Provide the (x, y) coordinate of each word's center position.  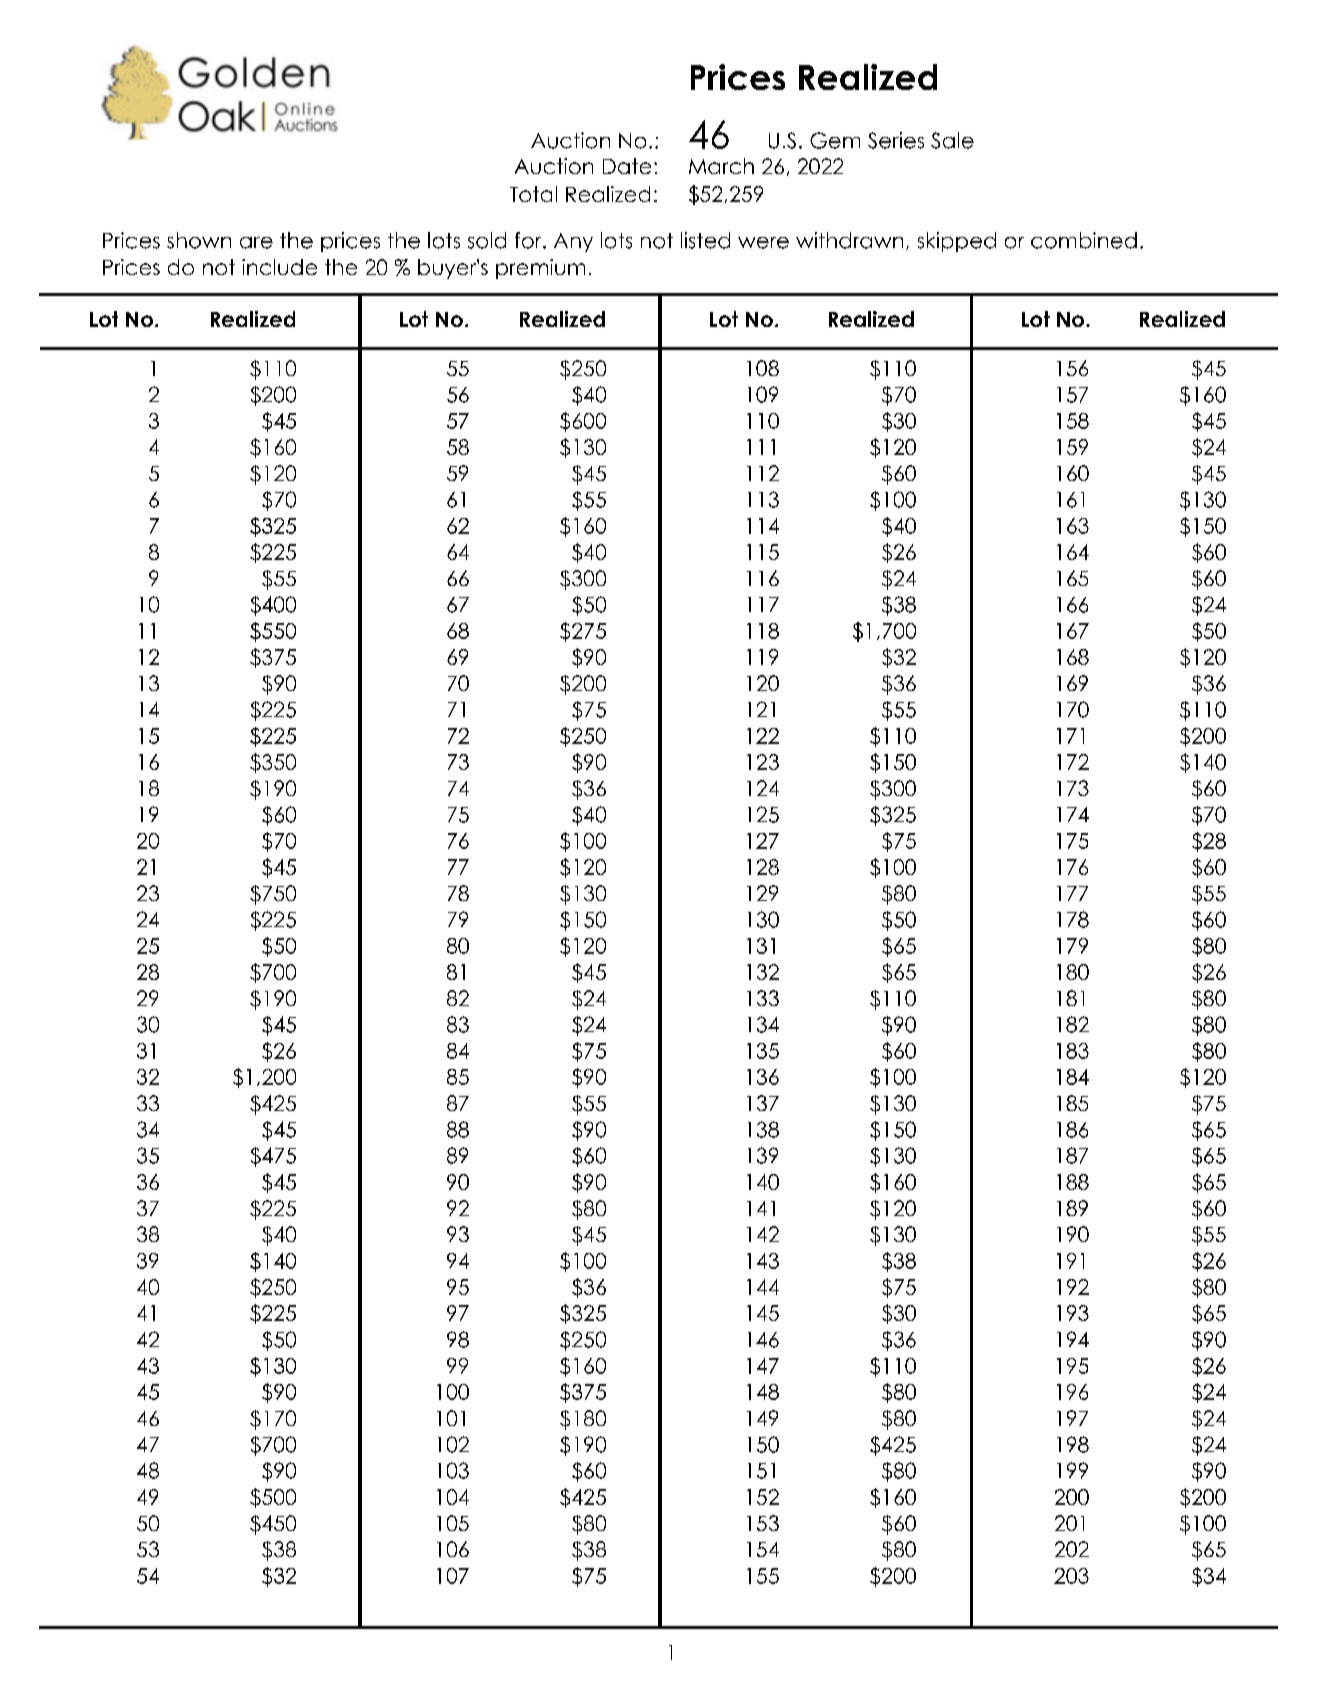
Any (573, 242)
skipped (957, 242)
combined (1084, 240)
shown (199, 240)
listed (705, 240)
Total (533, 194)
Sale (952, 140)
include (279, 267)
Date (627, 166)
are (256, 243)
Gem (835, 140)
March (721, 166)
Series (896, 140)
